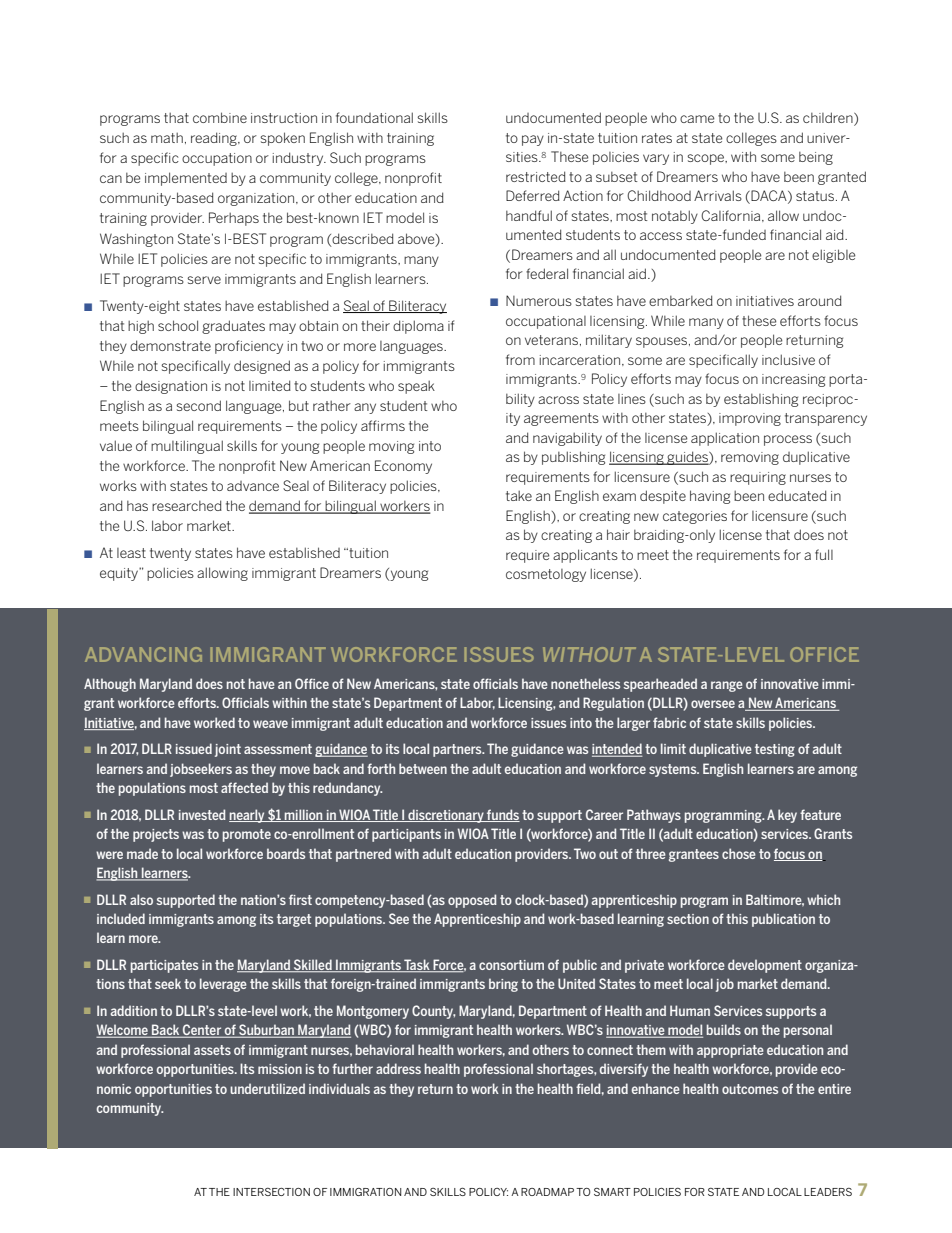  What do you see at coordinates (533, 140) in the image?
I see `pay` at bounding box center [533, 140].
